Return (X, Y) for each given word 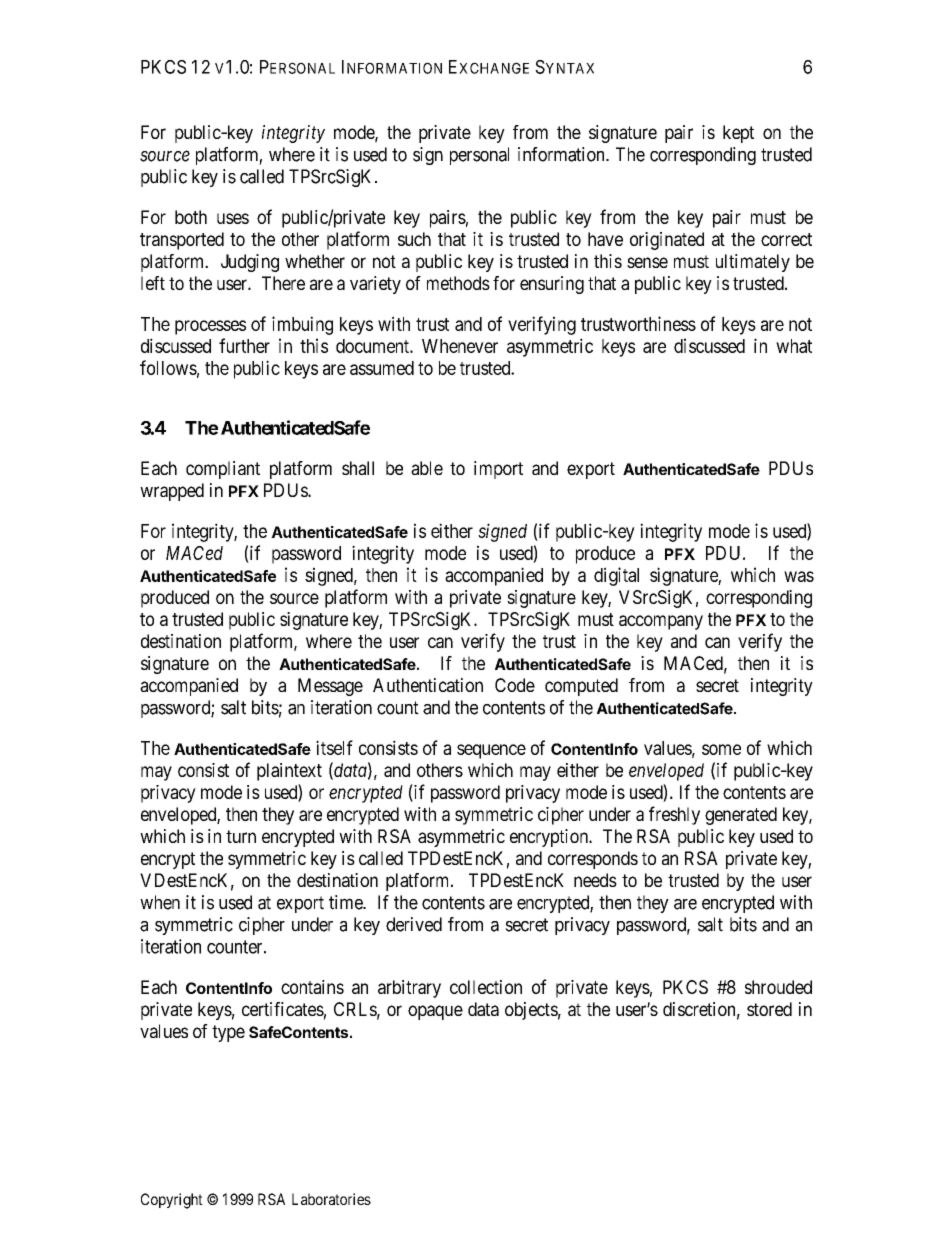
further (244, 345)
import (498, 470)
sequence (491, 751)
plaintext (289, 772)
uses (233, 218)
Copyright (172, 1201)
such (414, 239)
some (721, 749)
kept (738, 134)
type (228, 1033)
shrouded (778, 987)
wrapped (172, 492)
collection (486, 987)
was (799, 576)
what (794, 346)
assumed (382, 368)
